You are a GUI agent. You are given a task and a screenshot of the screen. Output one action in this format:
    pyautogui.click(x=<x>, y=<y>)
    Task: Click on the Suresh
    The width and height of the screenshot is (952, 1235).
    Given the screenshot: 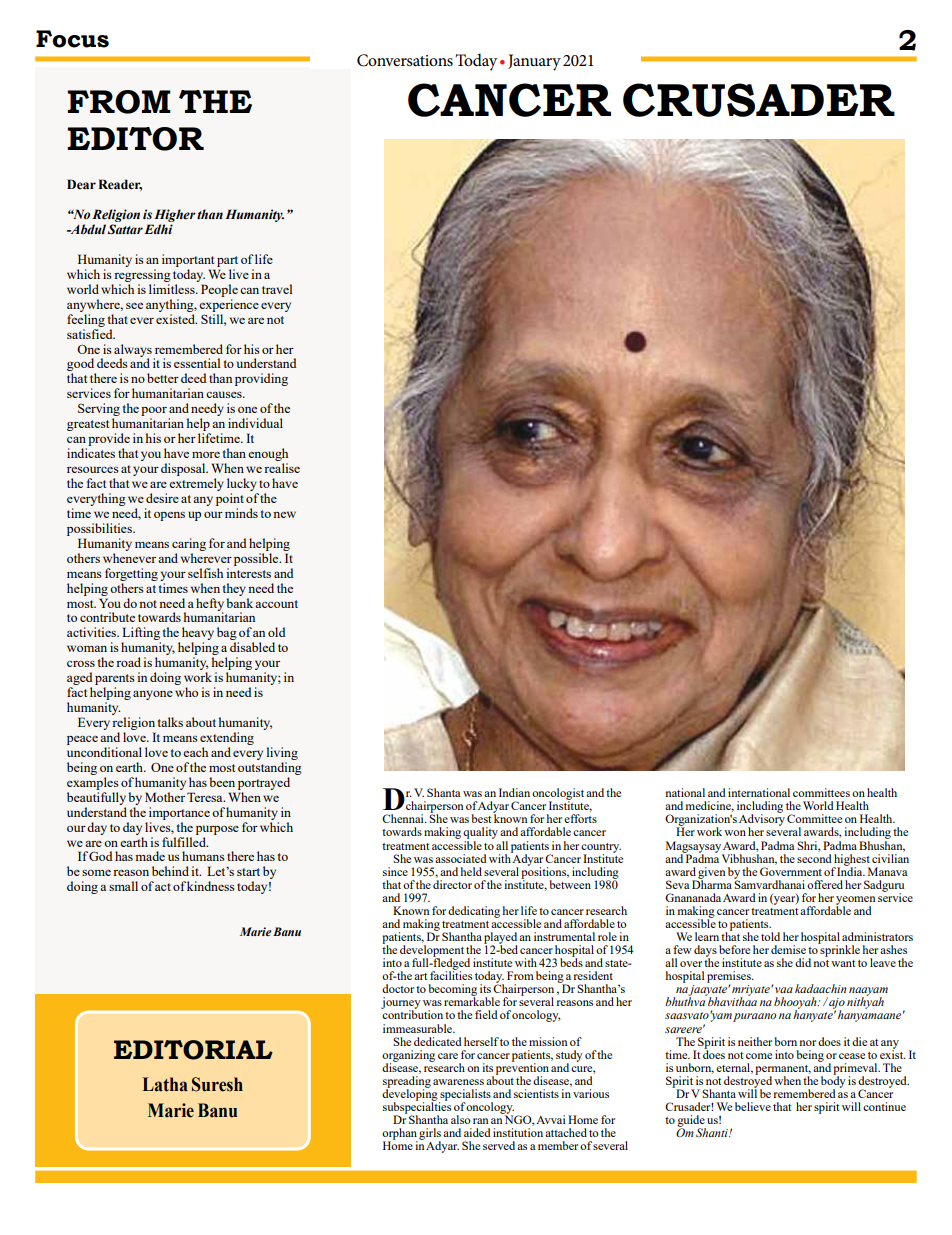 What is the action you would take?
    pyautogui.click(x=217, y=1084)
